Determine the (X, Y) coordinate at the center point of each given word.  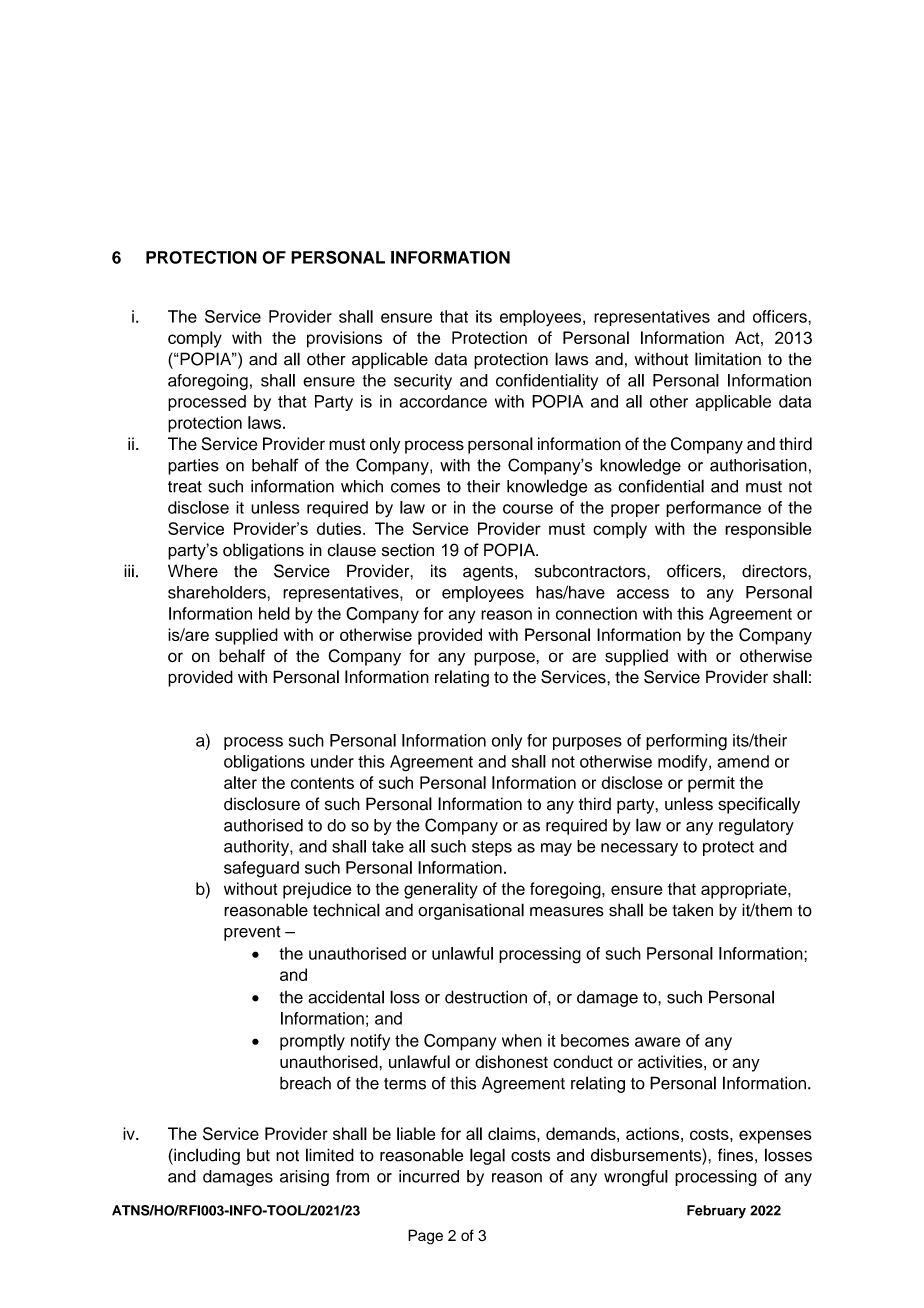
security (423, 382)
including (206, 1156)
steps (492, 848)
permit (711, 784)
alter (240, 782)
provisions (344, 339)
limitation (728, 359)
